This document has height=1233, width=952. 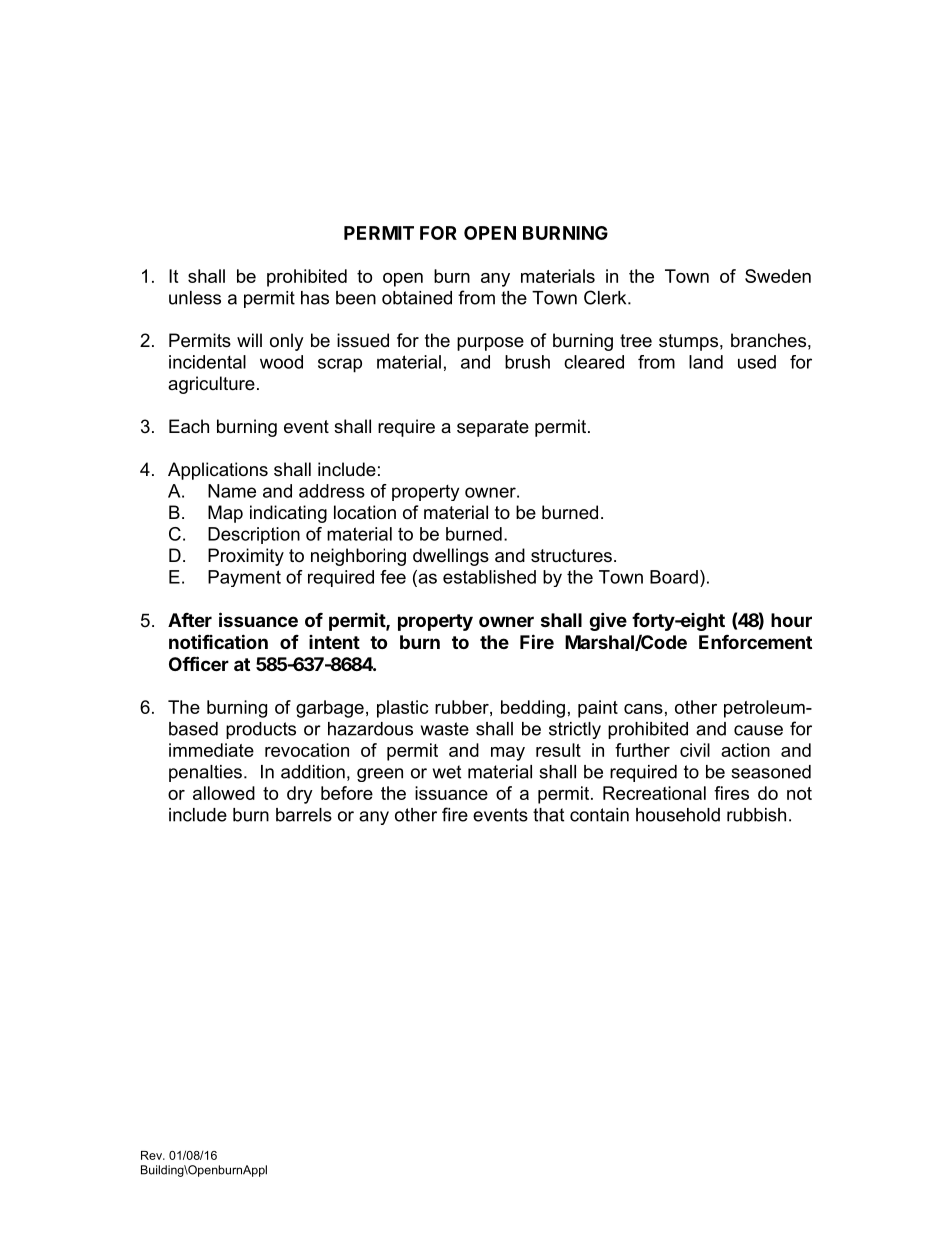 What do you see at coordinates (451, 557) in the document?
I see `dwellings` at bounding box center [451, 557].
